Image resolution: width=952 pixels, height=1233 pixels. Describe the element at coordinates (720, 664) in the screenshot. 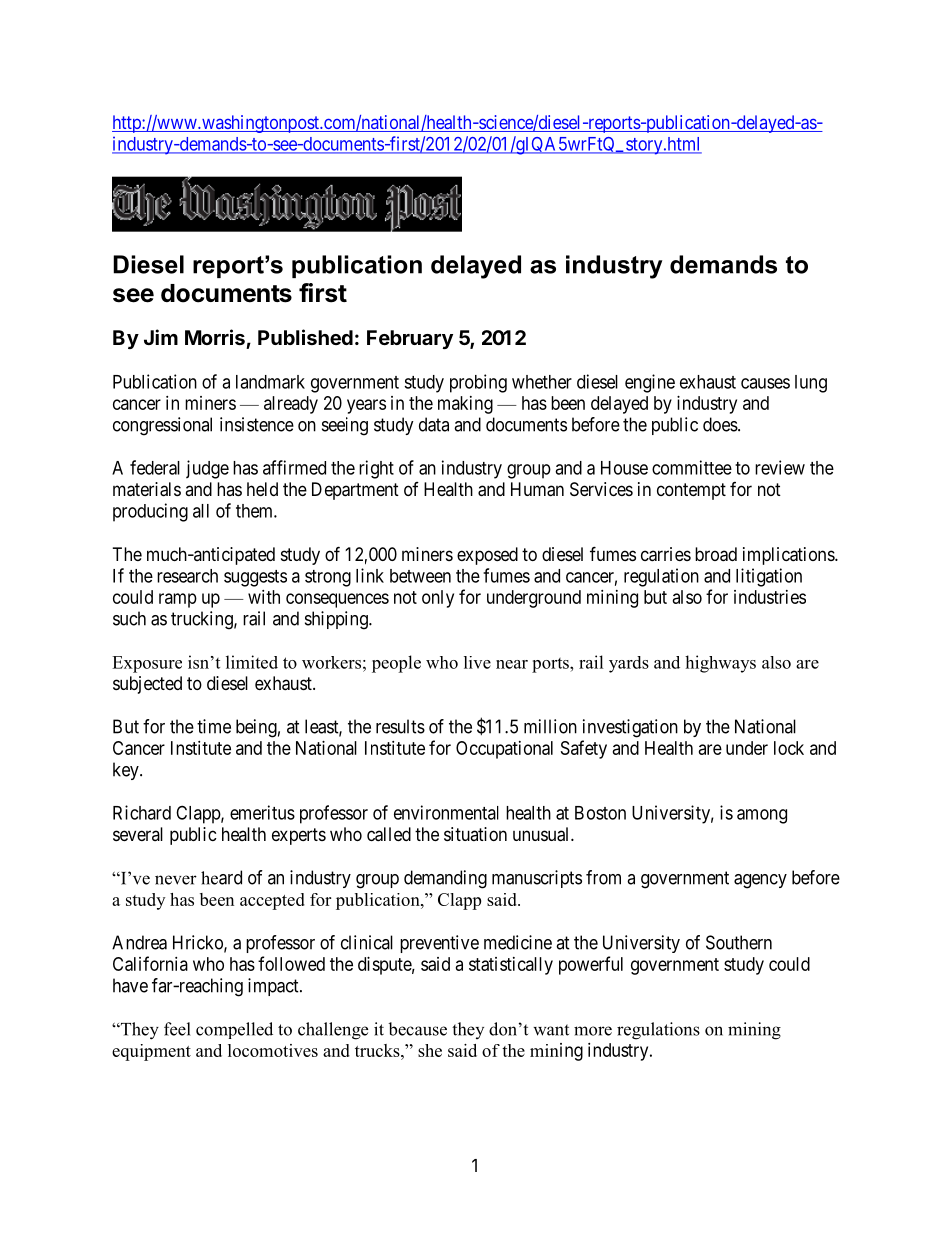

I see `highways` at that location.
